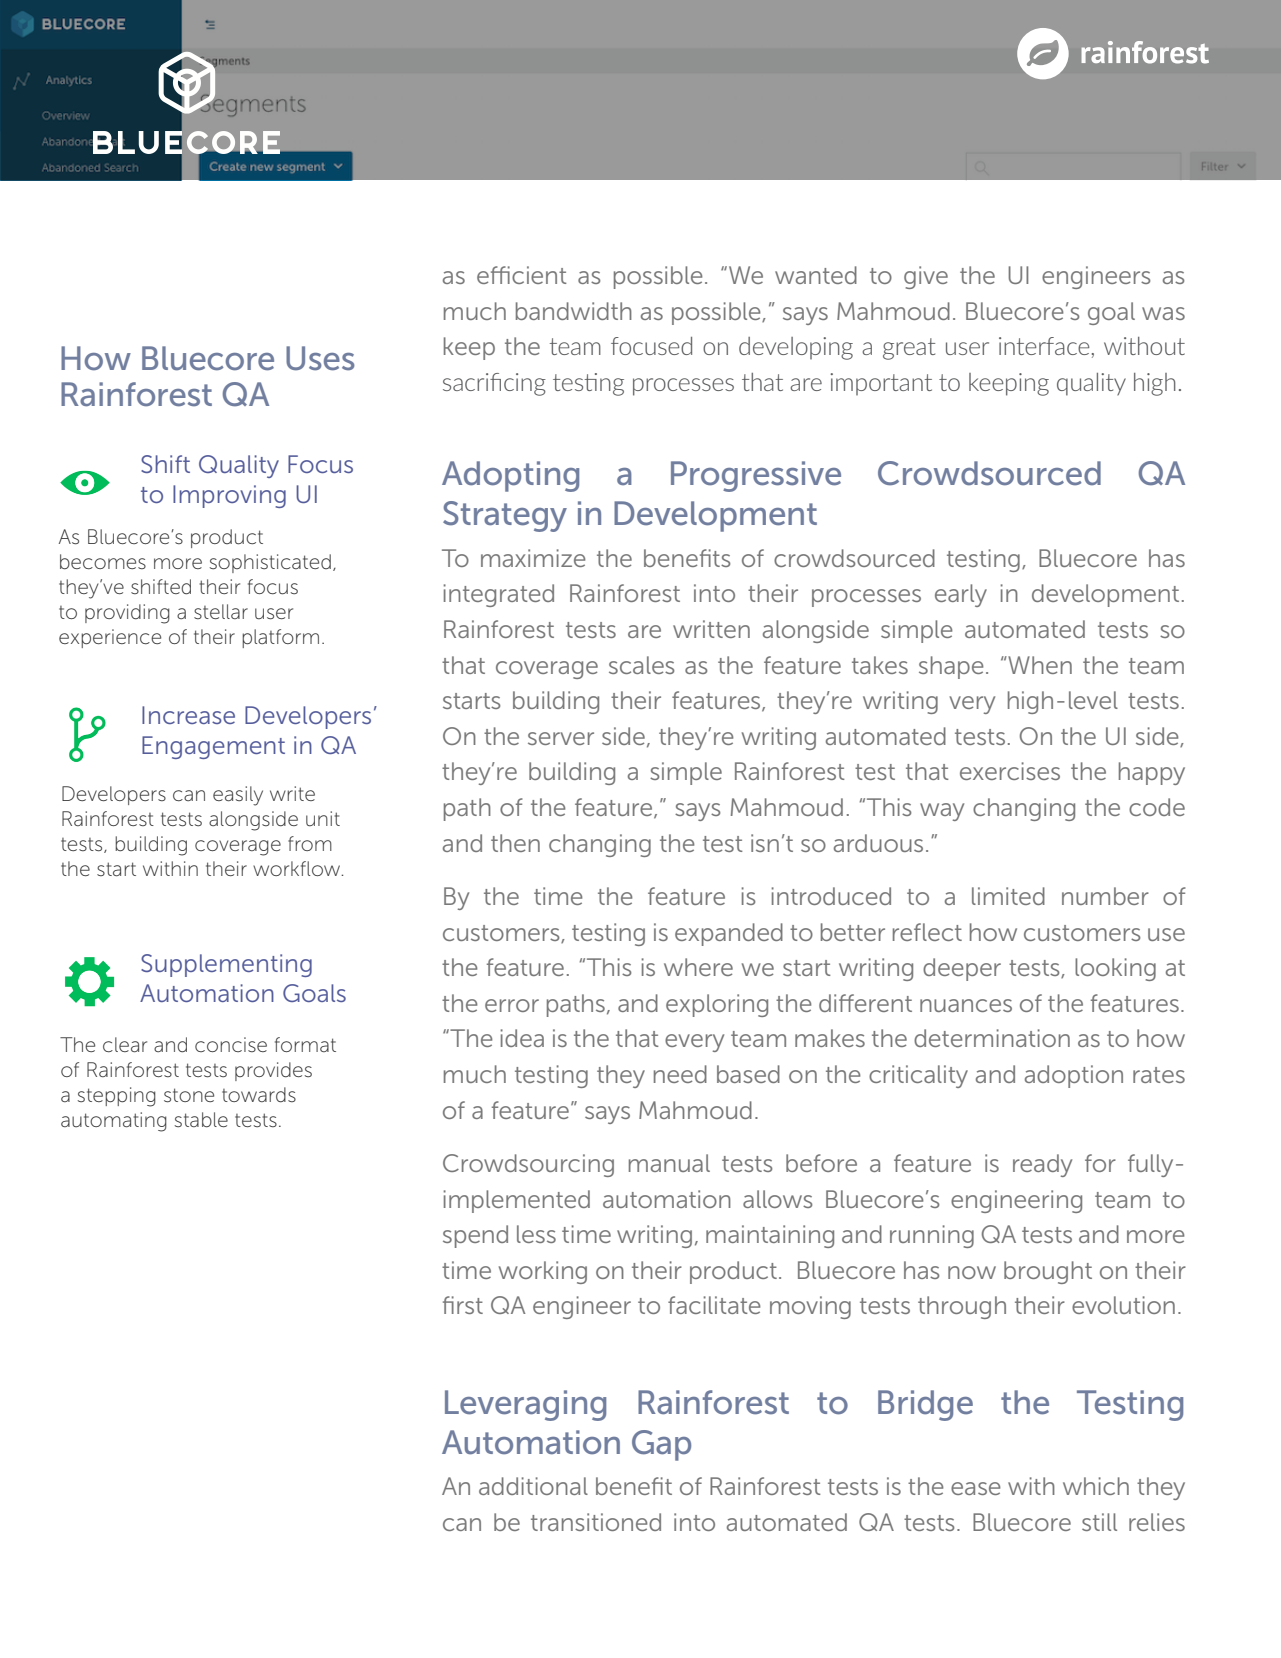 The image size is (1281, 1658). What do you see at coordinates (533, 1486) in the screenshot?
I see `additional` at bounding box center [533, 1486].
